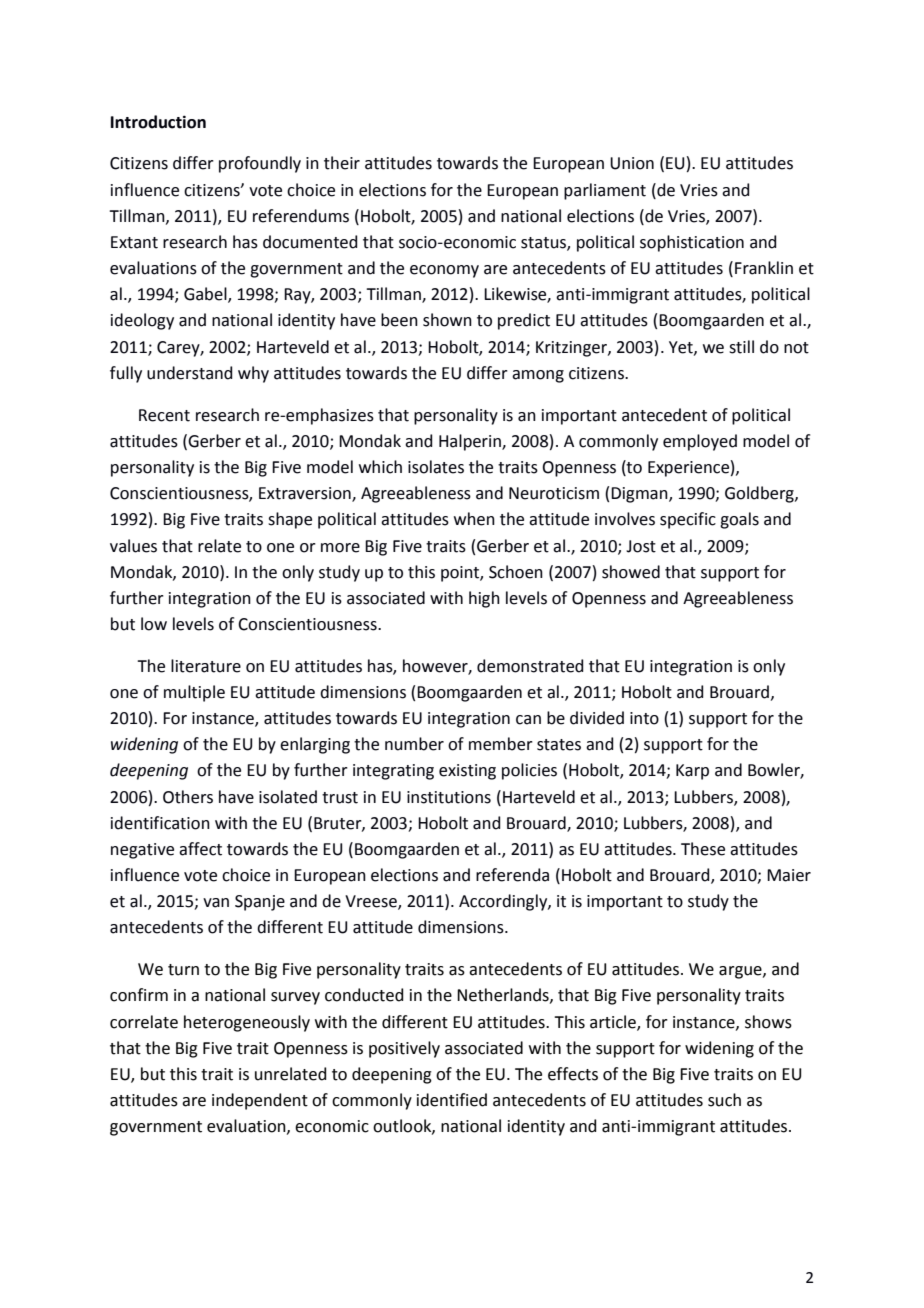  What do you see at coordinates (631, 572) in the screenshot?
I see `showed` at bounding box center [631, 572].
